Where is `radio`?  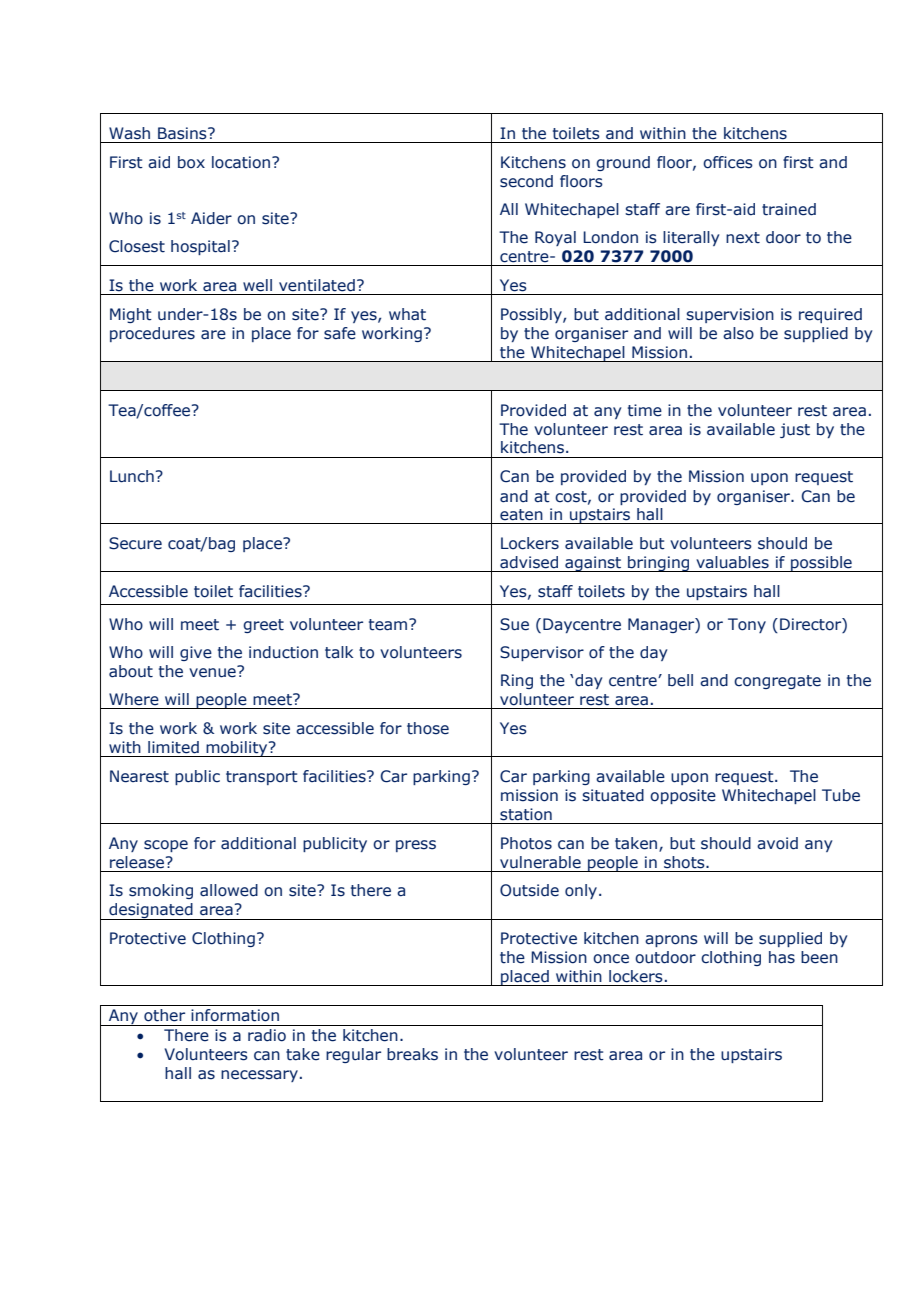 radio is located at coordinates (267, 1035).
